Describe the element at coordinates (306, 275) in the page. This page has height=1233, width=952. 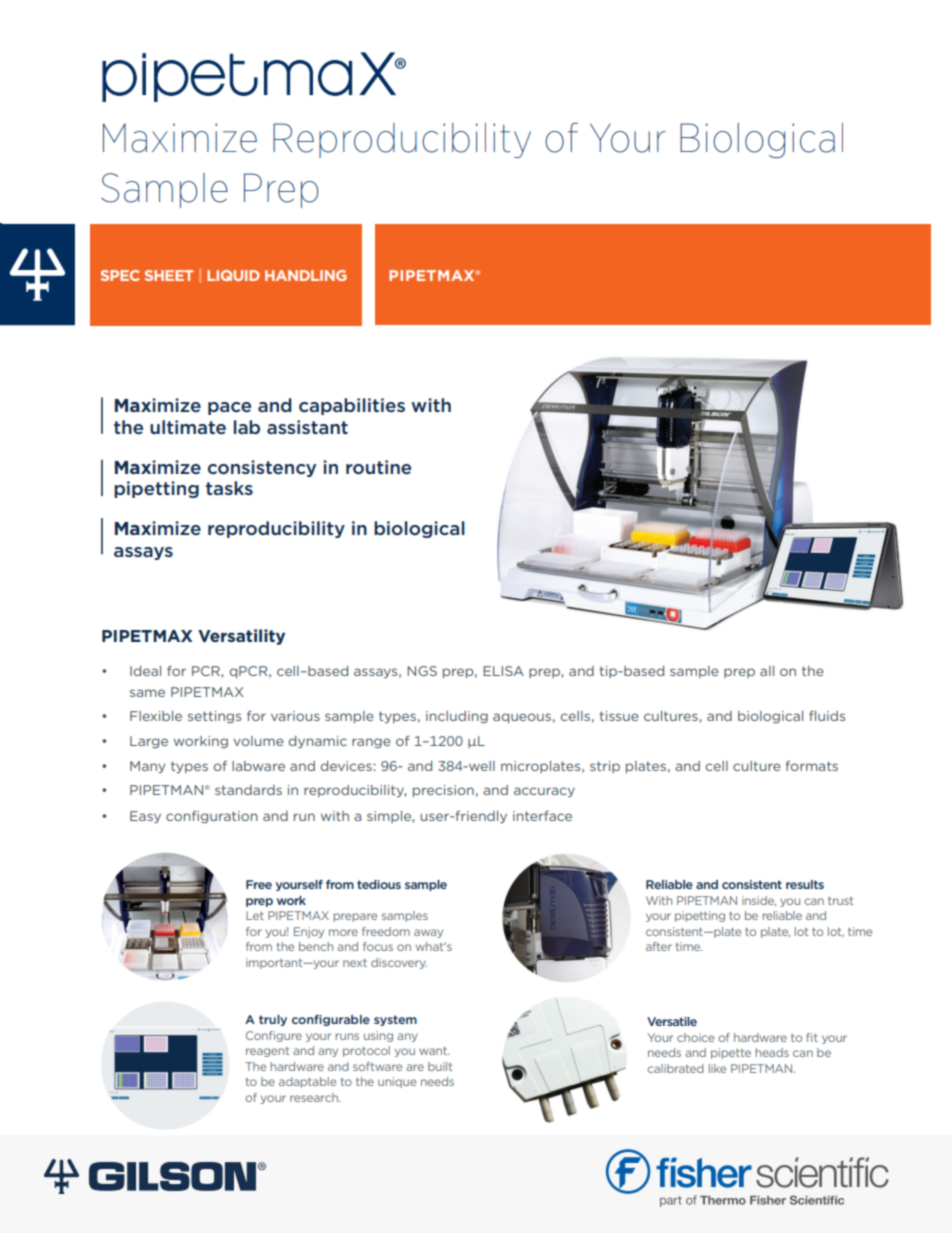
I see `HANDLING` at that location.
